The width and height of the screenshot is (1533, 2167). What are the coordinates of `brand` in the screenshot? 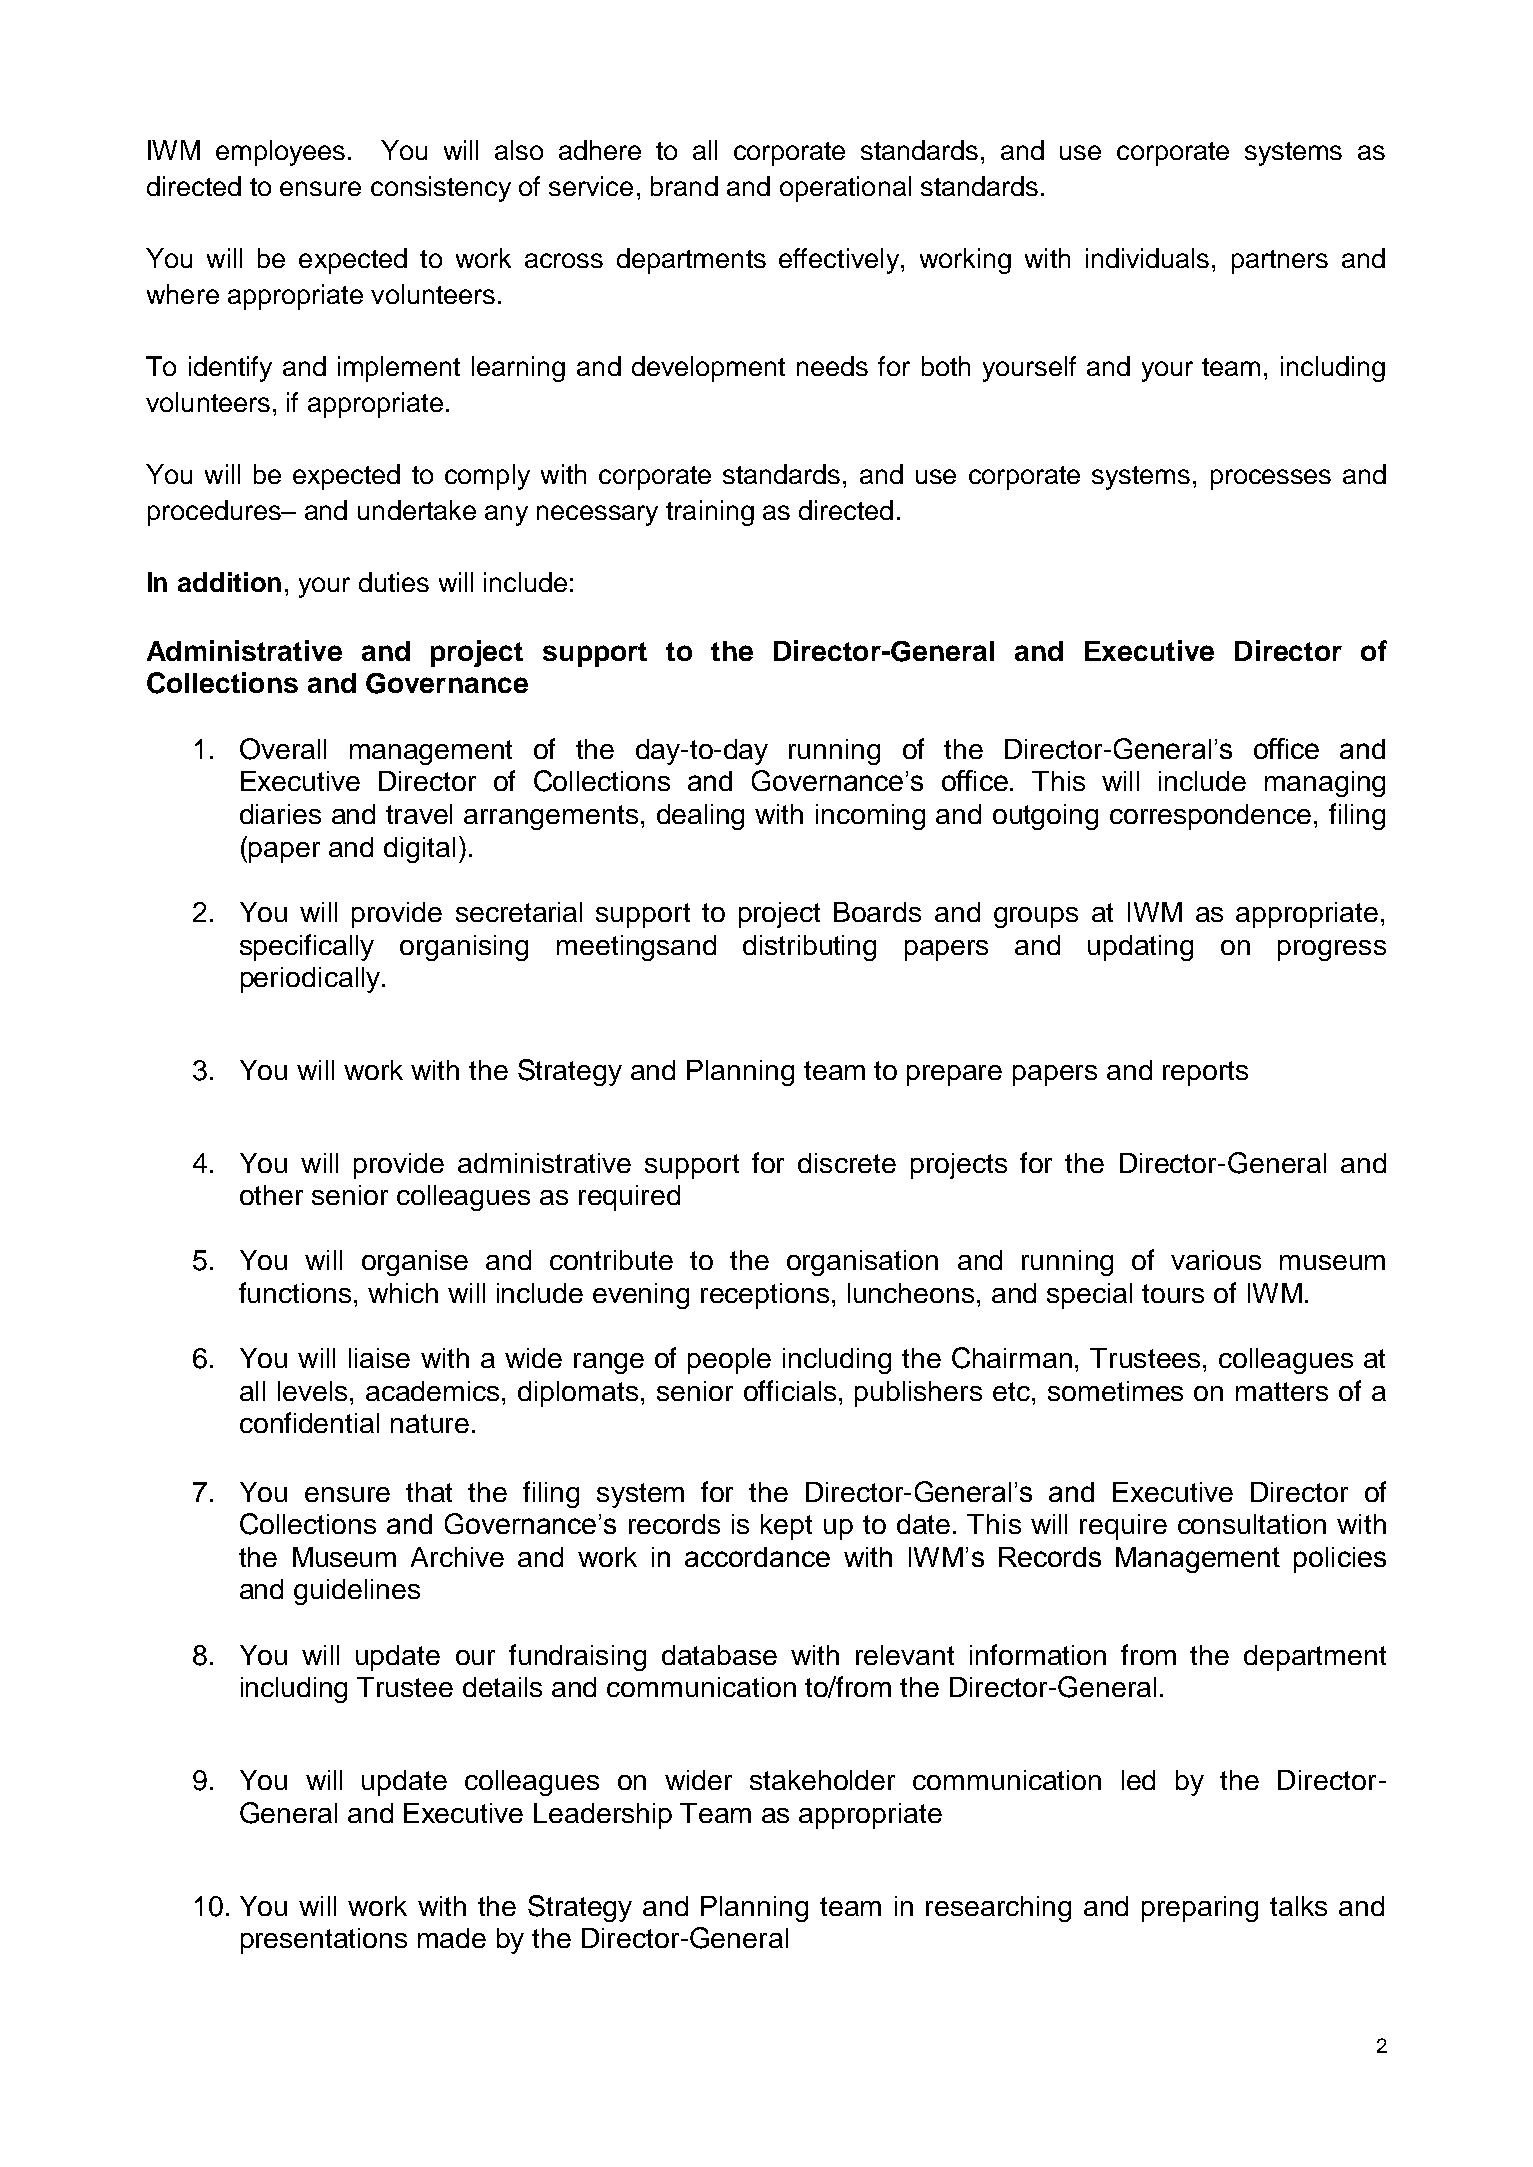 It's located at (684, 186).
